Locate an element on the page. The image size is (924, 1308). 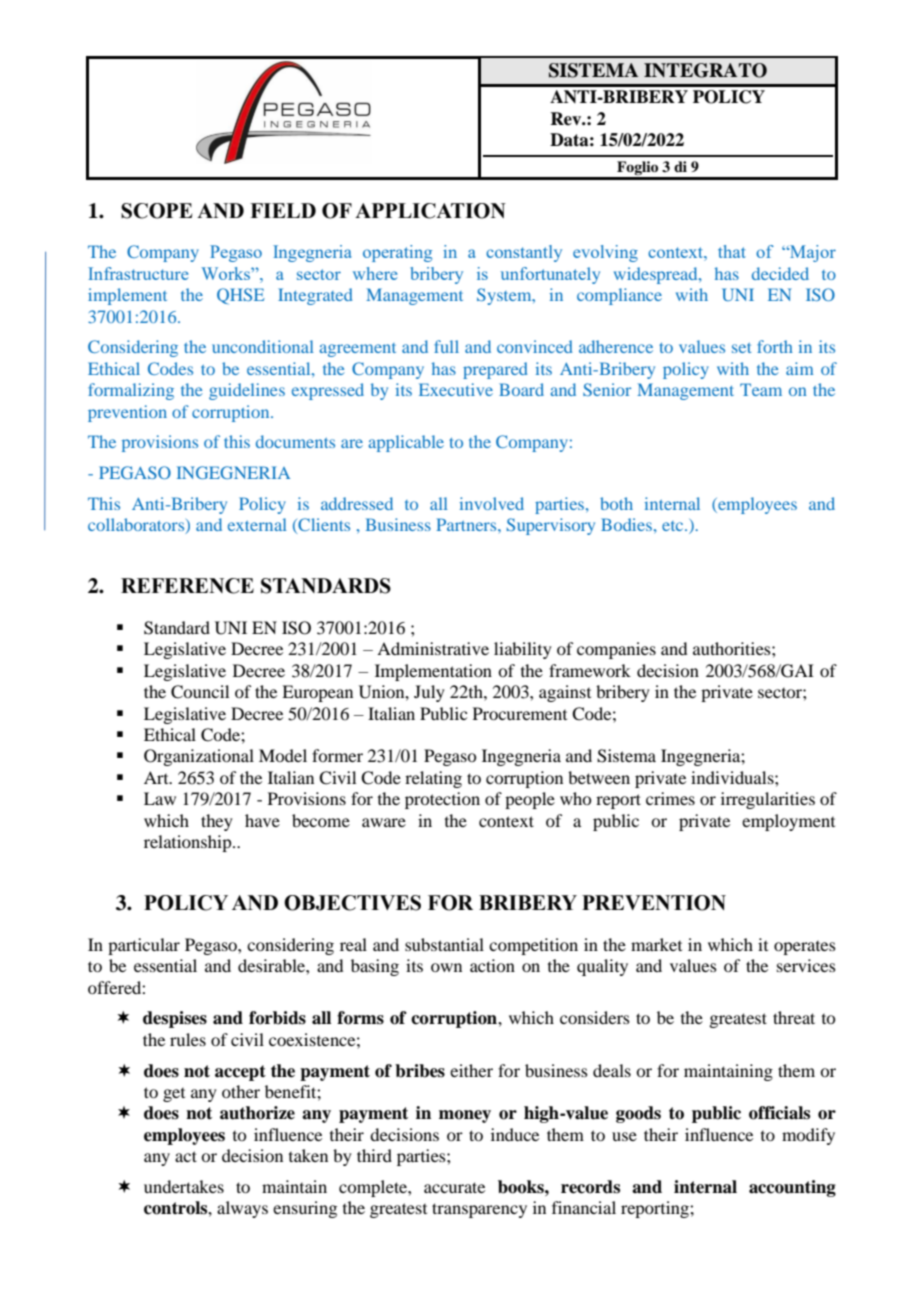
constantly is located at coordinates (524, 253).
